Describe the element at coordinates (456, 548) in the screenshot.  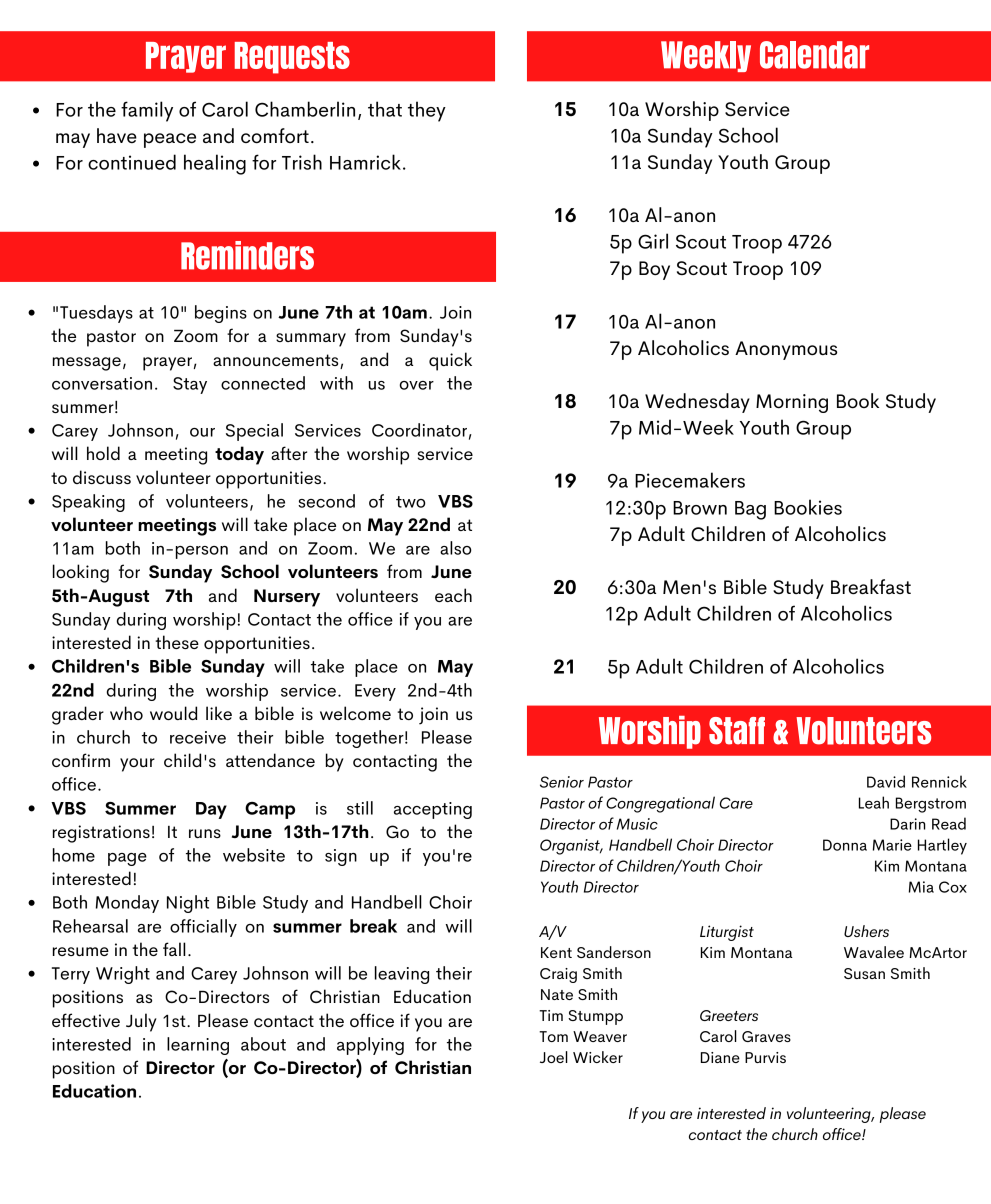
I see `also` at that location.
